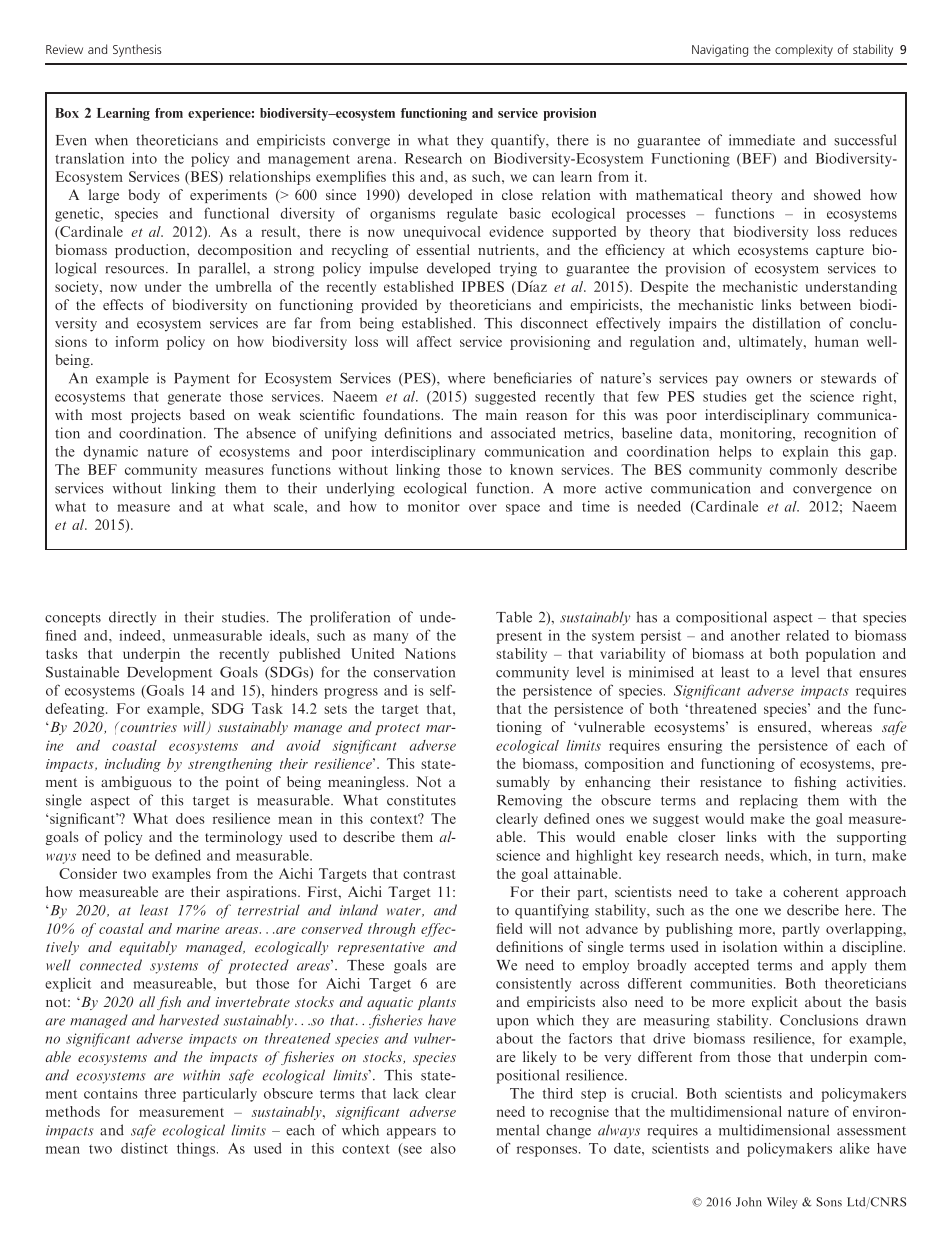 This screenshot has width=952, height=1251. Describe the element at coordinates (137, 50) in the screenshot. I see `Synthesis` at that location.
